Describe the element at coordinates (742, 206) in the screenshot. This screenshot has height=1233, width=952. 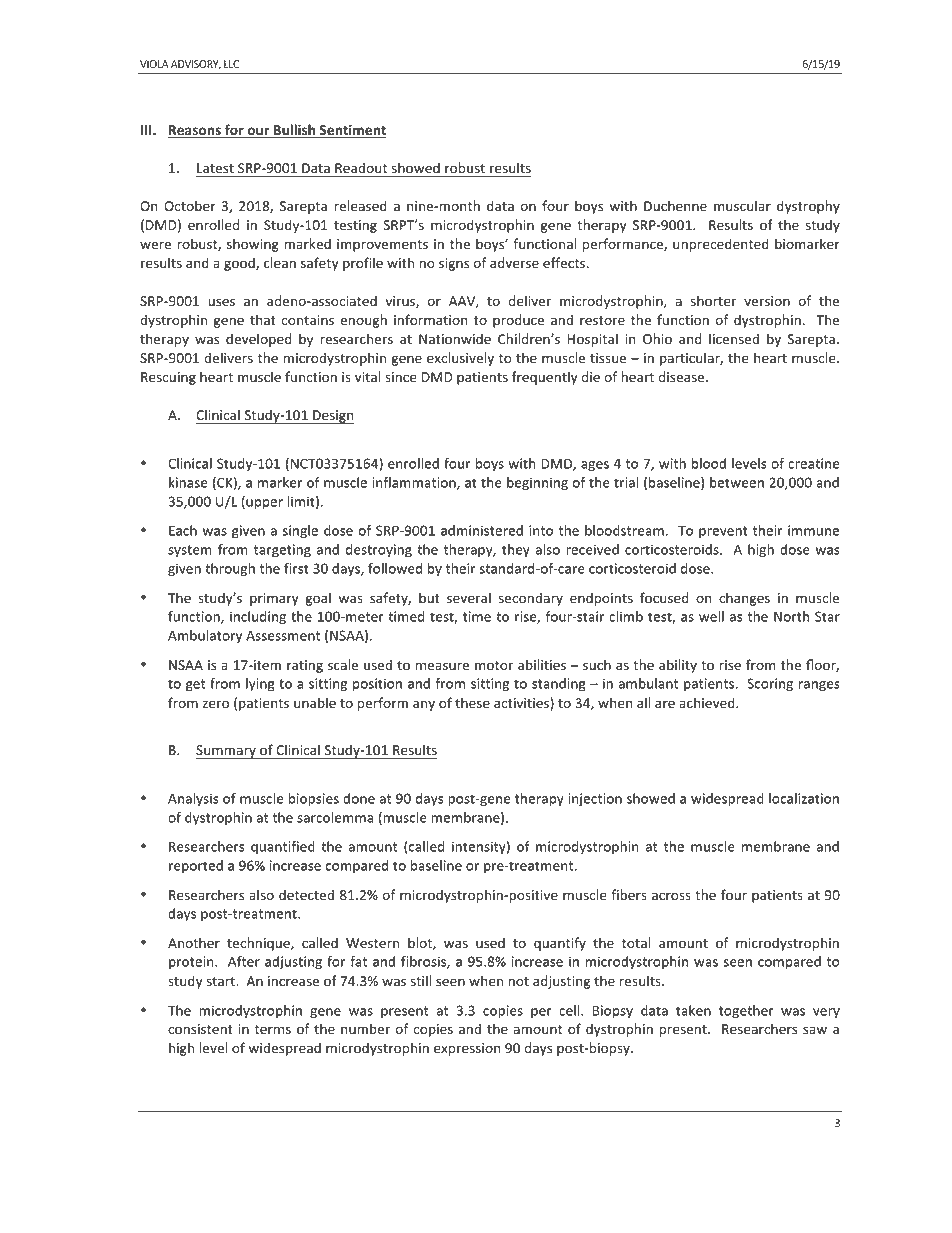
I see `muscular` at that location.
